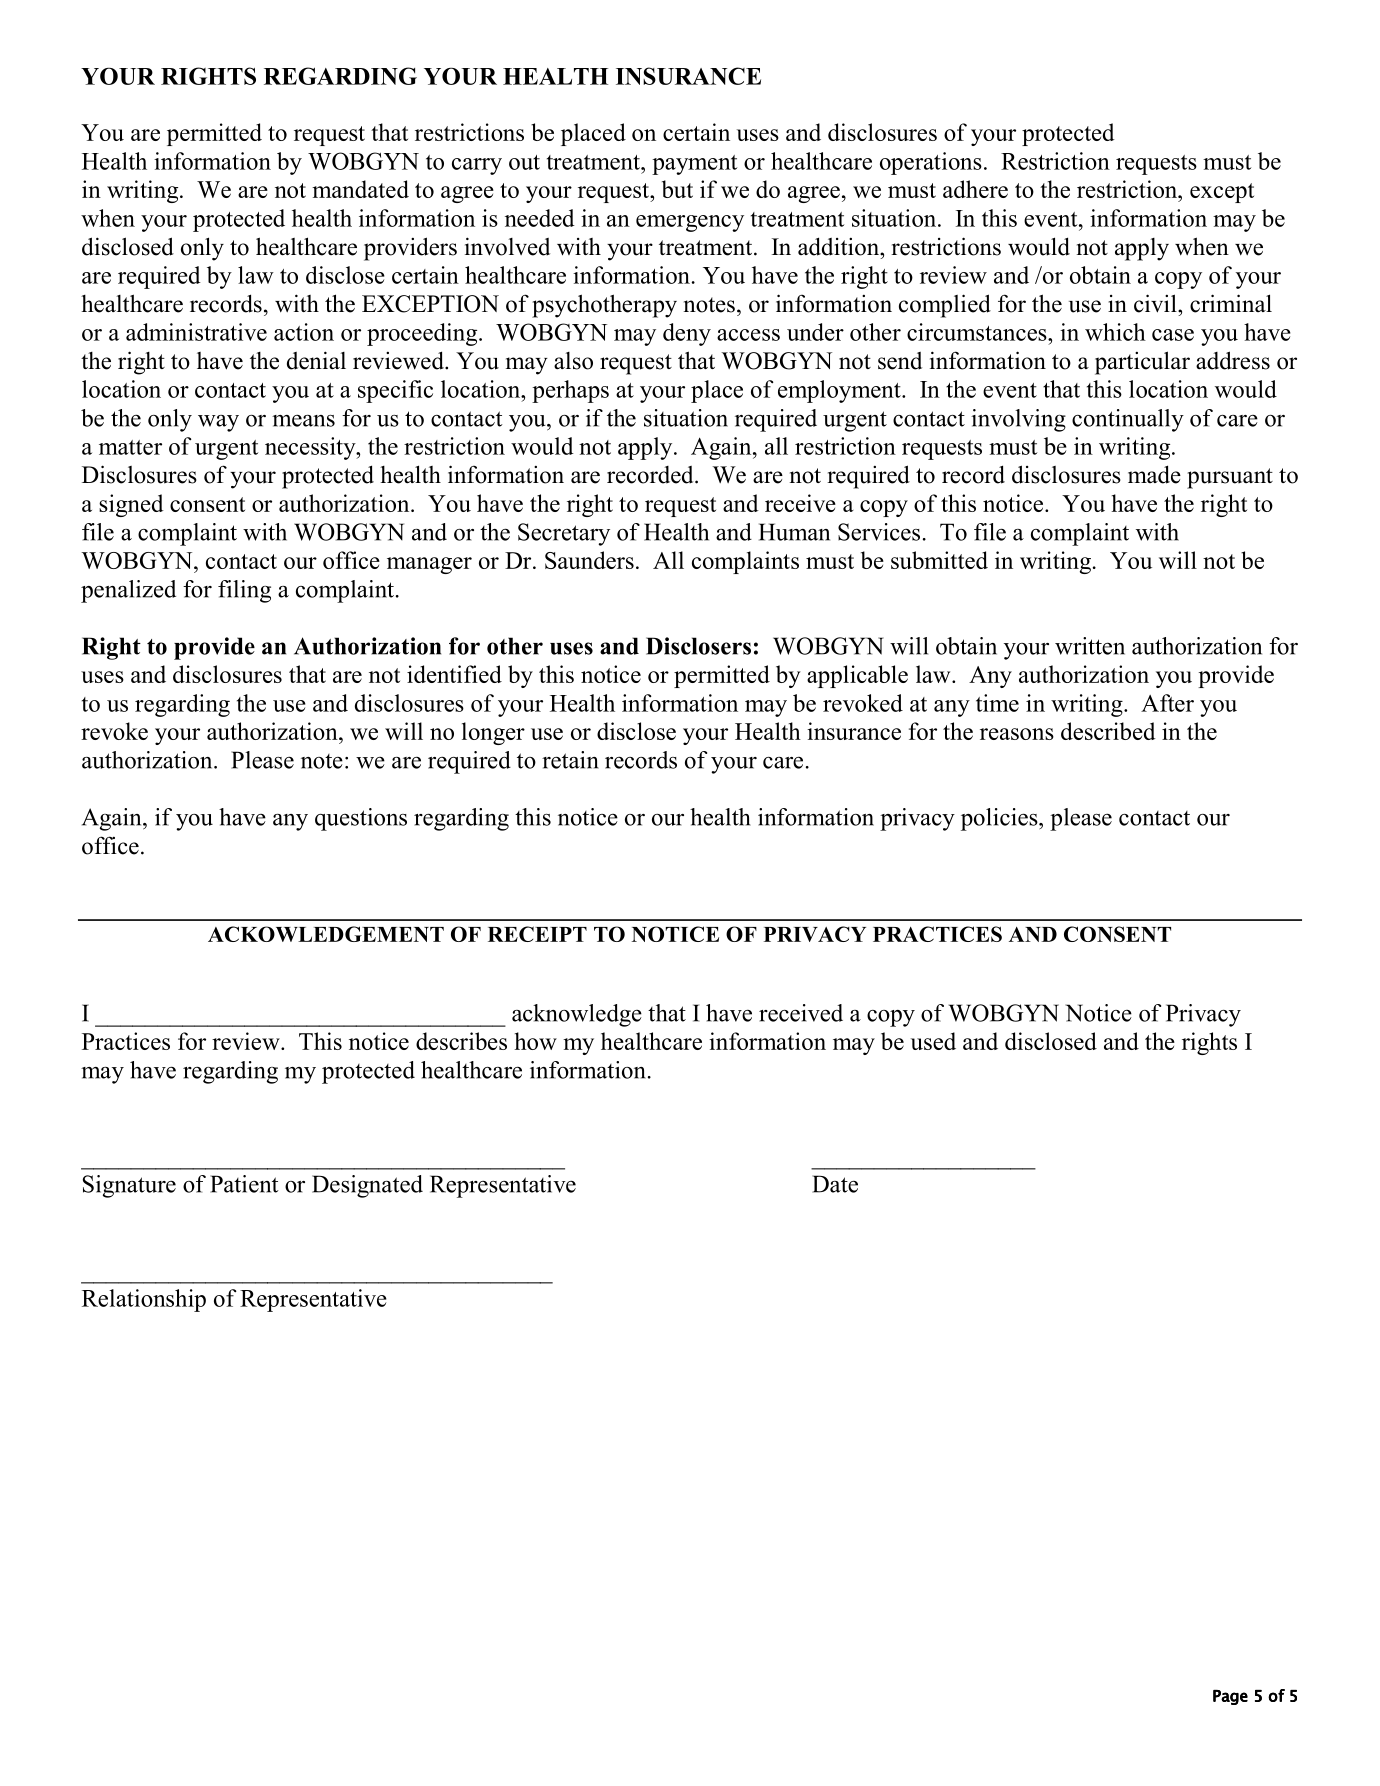  Describe the element at coordinates (690, 223) in the screenshot. I see `emergency` at that location.
